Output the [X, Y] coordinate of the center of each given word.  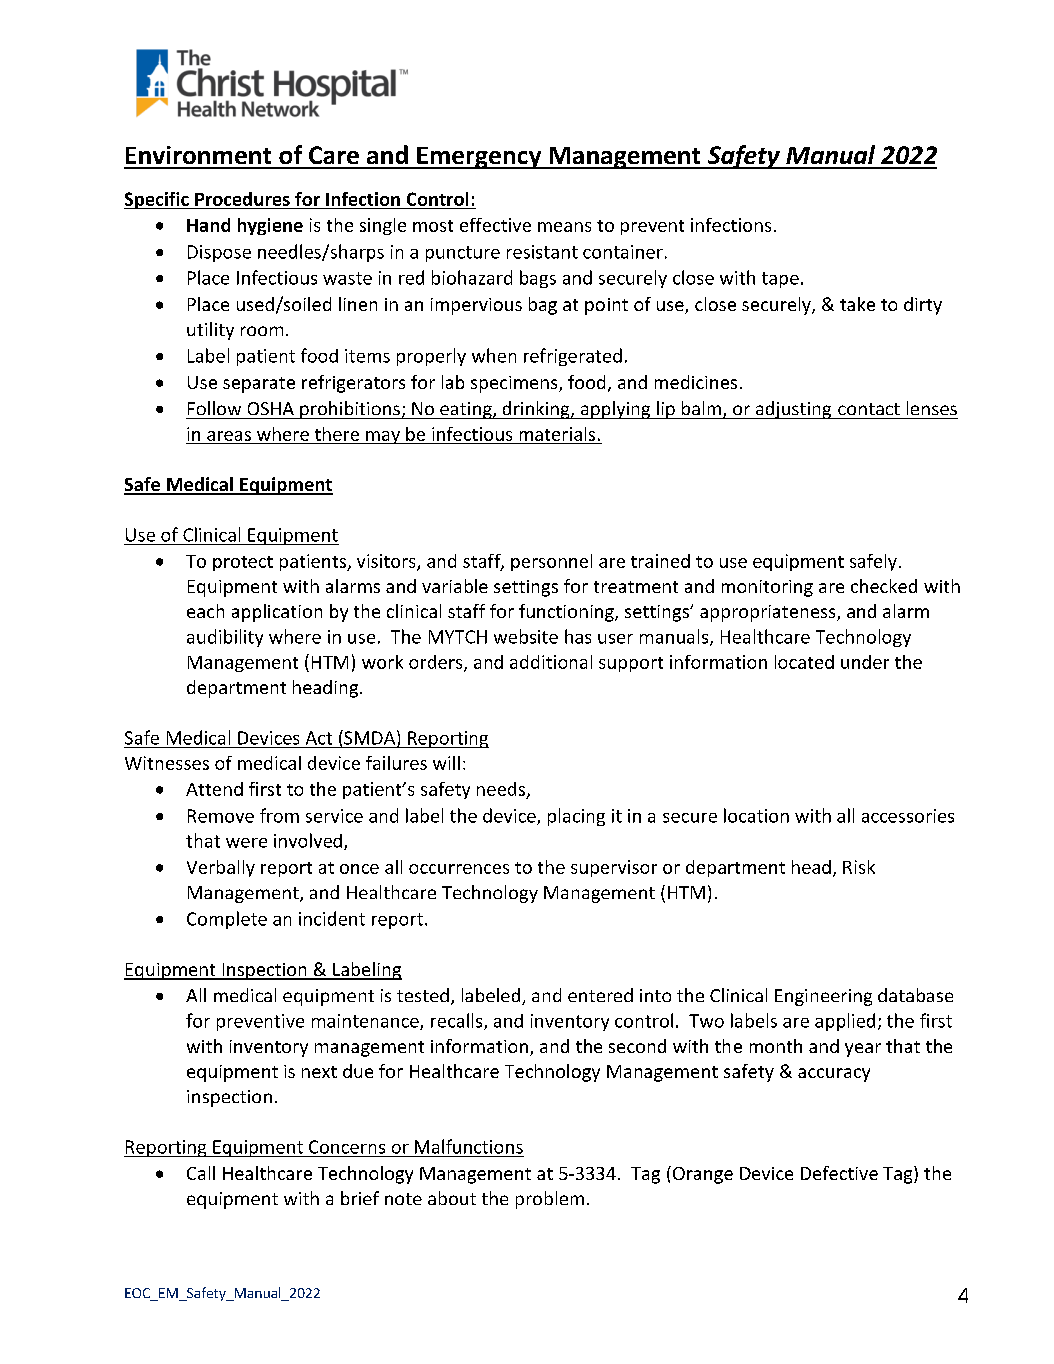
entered [600, 995]
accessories [908, 816]
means [564, 227]
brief [360, 1198]
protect [243, 563]
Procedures [242, 199]
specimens [515, 384]
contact [869, 409]
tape [780, 280]
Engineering [823, 997]
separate [259, 385]
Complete [227, 920]
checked [884, 586]
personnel [551, 562]
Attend [214, 789]
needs [501, 789]
